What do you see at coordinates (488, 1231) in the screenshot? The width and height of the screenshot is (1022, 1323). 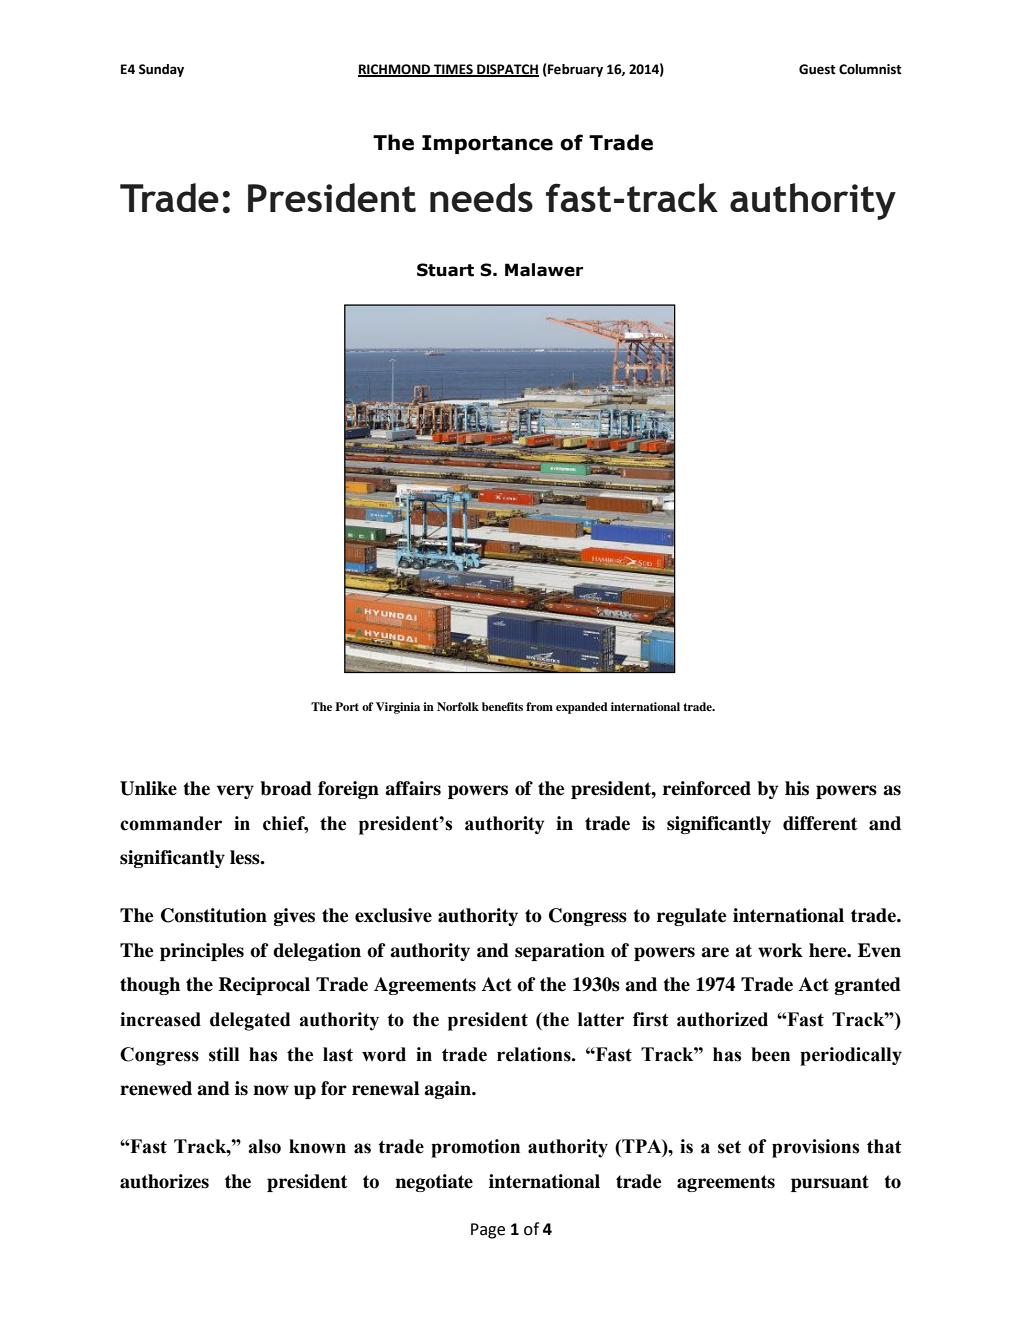 I see `Page` at bounding box center [488, 1231].
